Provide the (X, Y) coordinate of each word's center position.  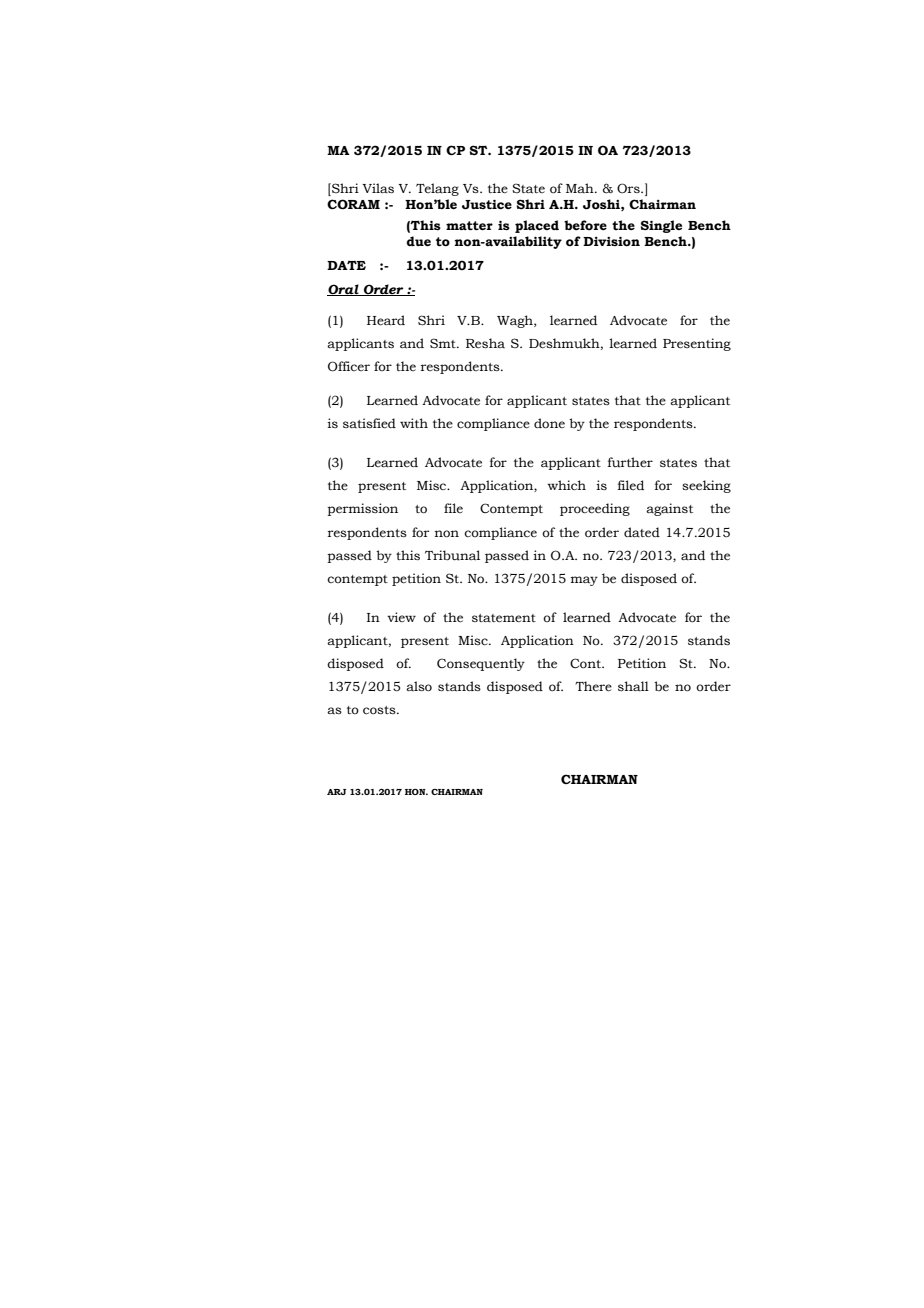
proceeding (595, 509)
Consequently (481, 664)
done (549, 423)
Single (661, 226)
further (630, 462)
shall (633, 686)
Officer (349, 366)
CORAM (353, 204)
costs (380, 710)
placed (537, 226)
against (669, 509)
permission (362, 509)
